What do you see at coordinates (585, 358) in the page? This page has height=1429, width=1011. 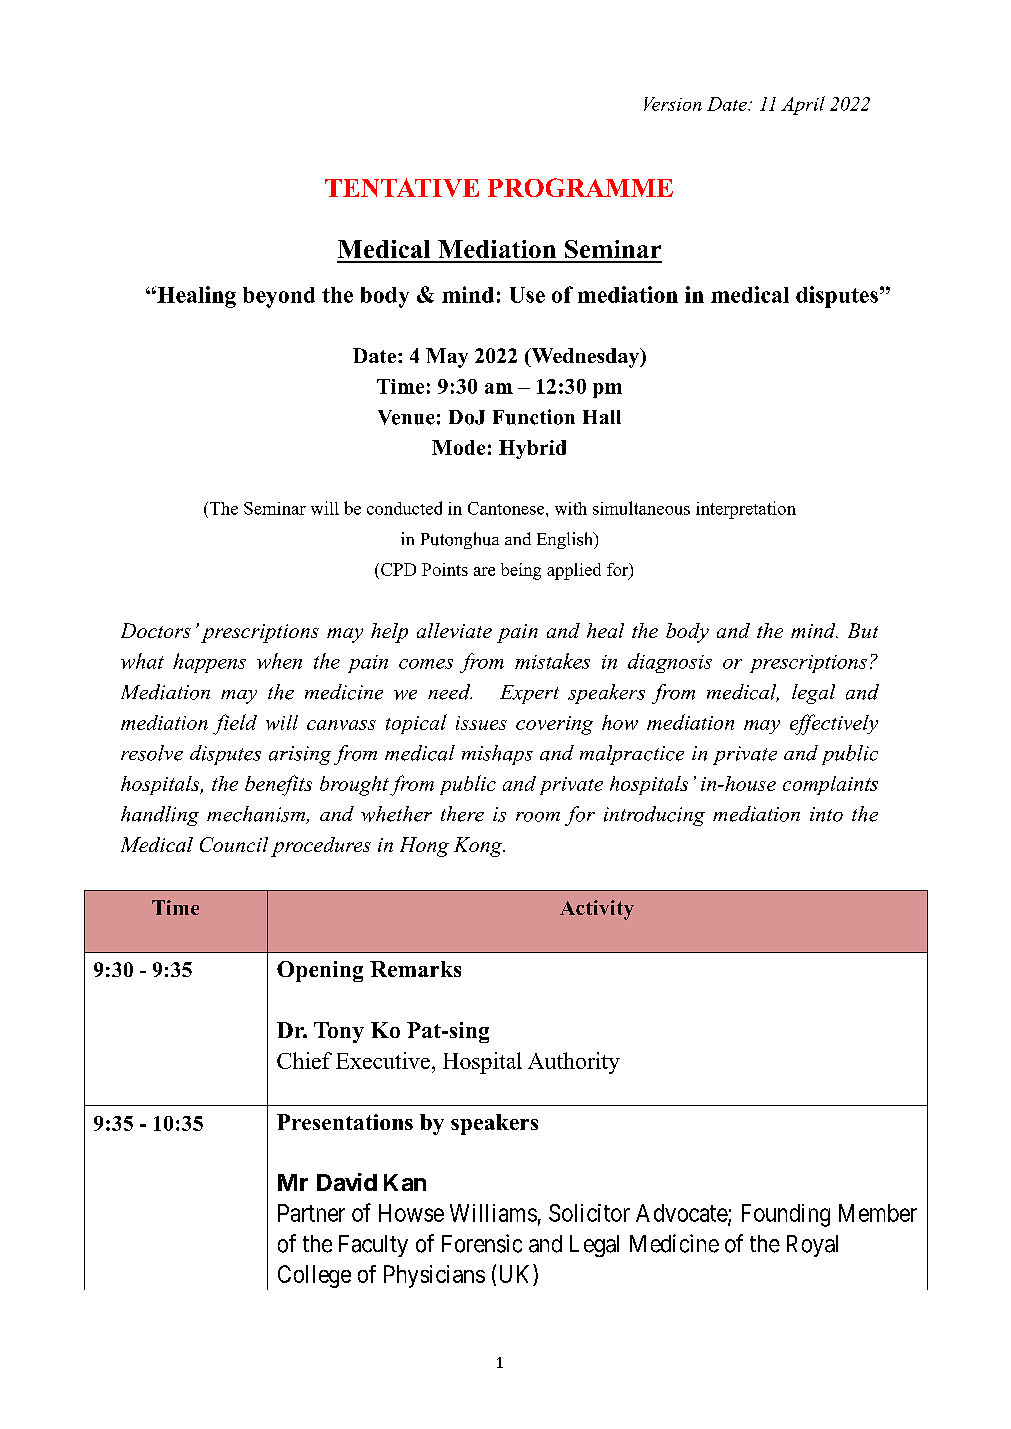 I see `Wednesday` at bounding box center [585, 358].
